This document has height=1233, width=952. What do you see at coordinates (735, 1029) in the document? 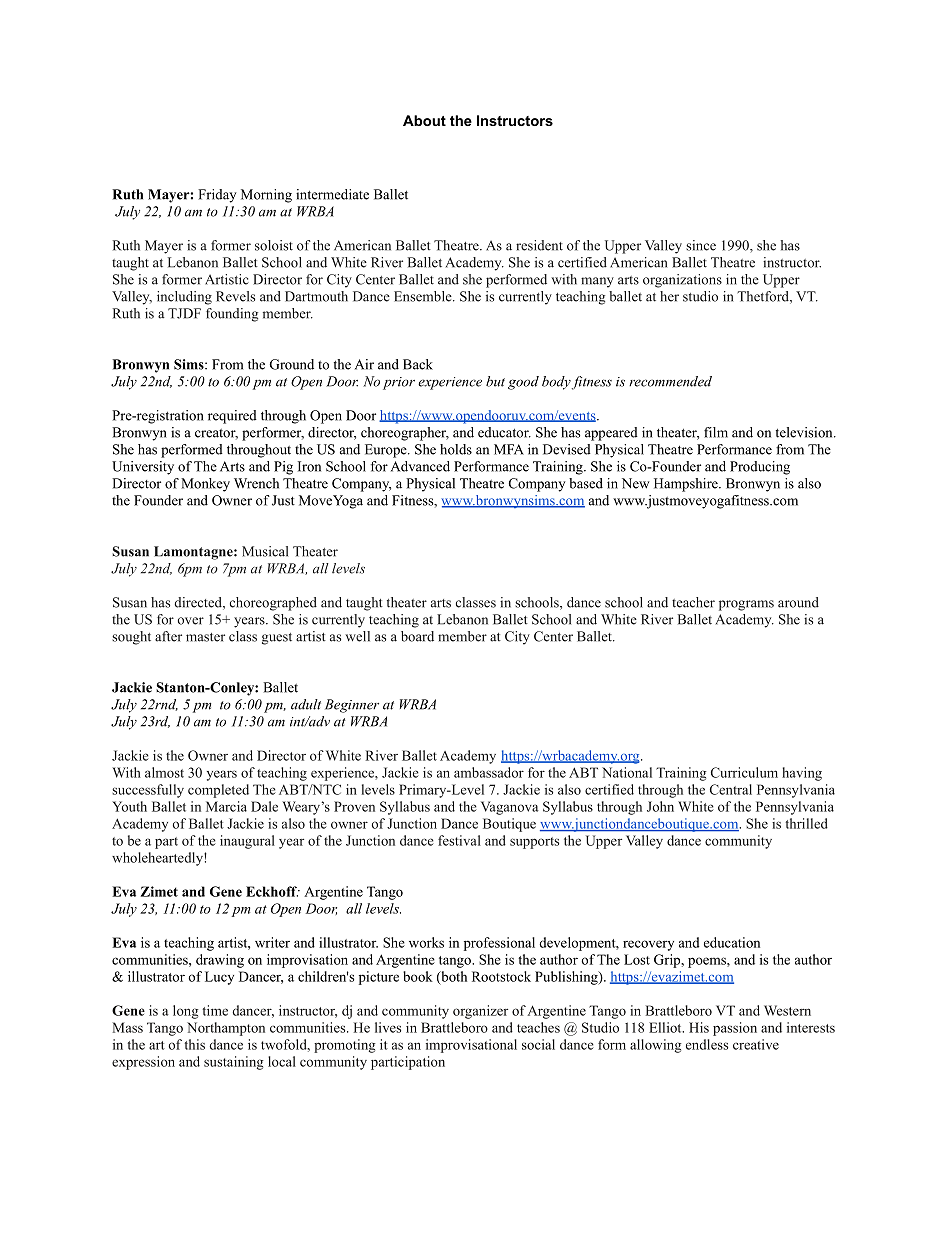
I see `passion` at bounding box center [735, 1029].
